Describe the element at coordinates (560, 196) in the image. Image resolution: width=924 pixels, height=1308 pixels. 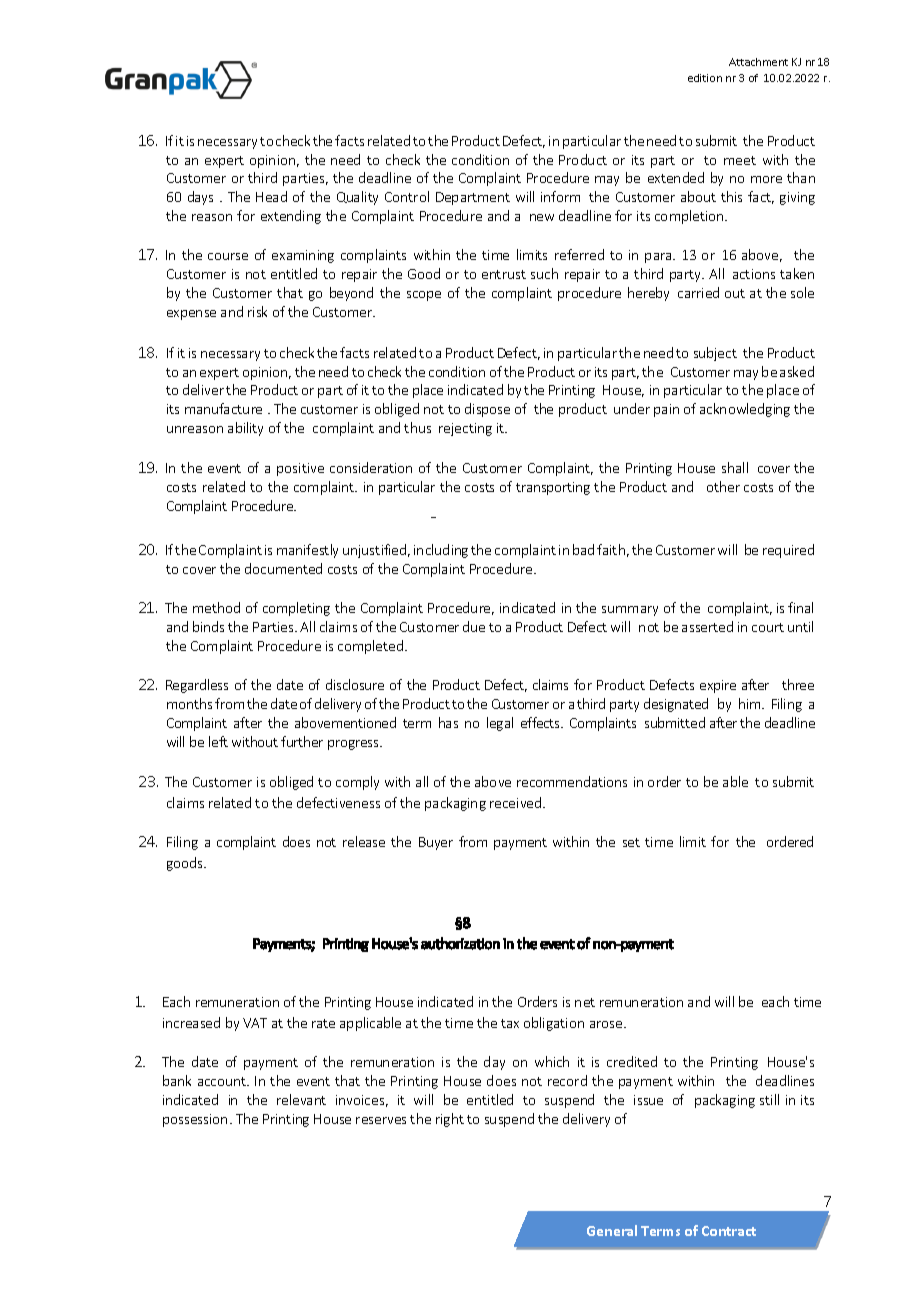
I see `inform` at that location.
